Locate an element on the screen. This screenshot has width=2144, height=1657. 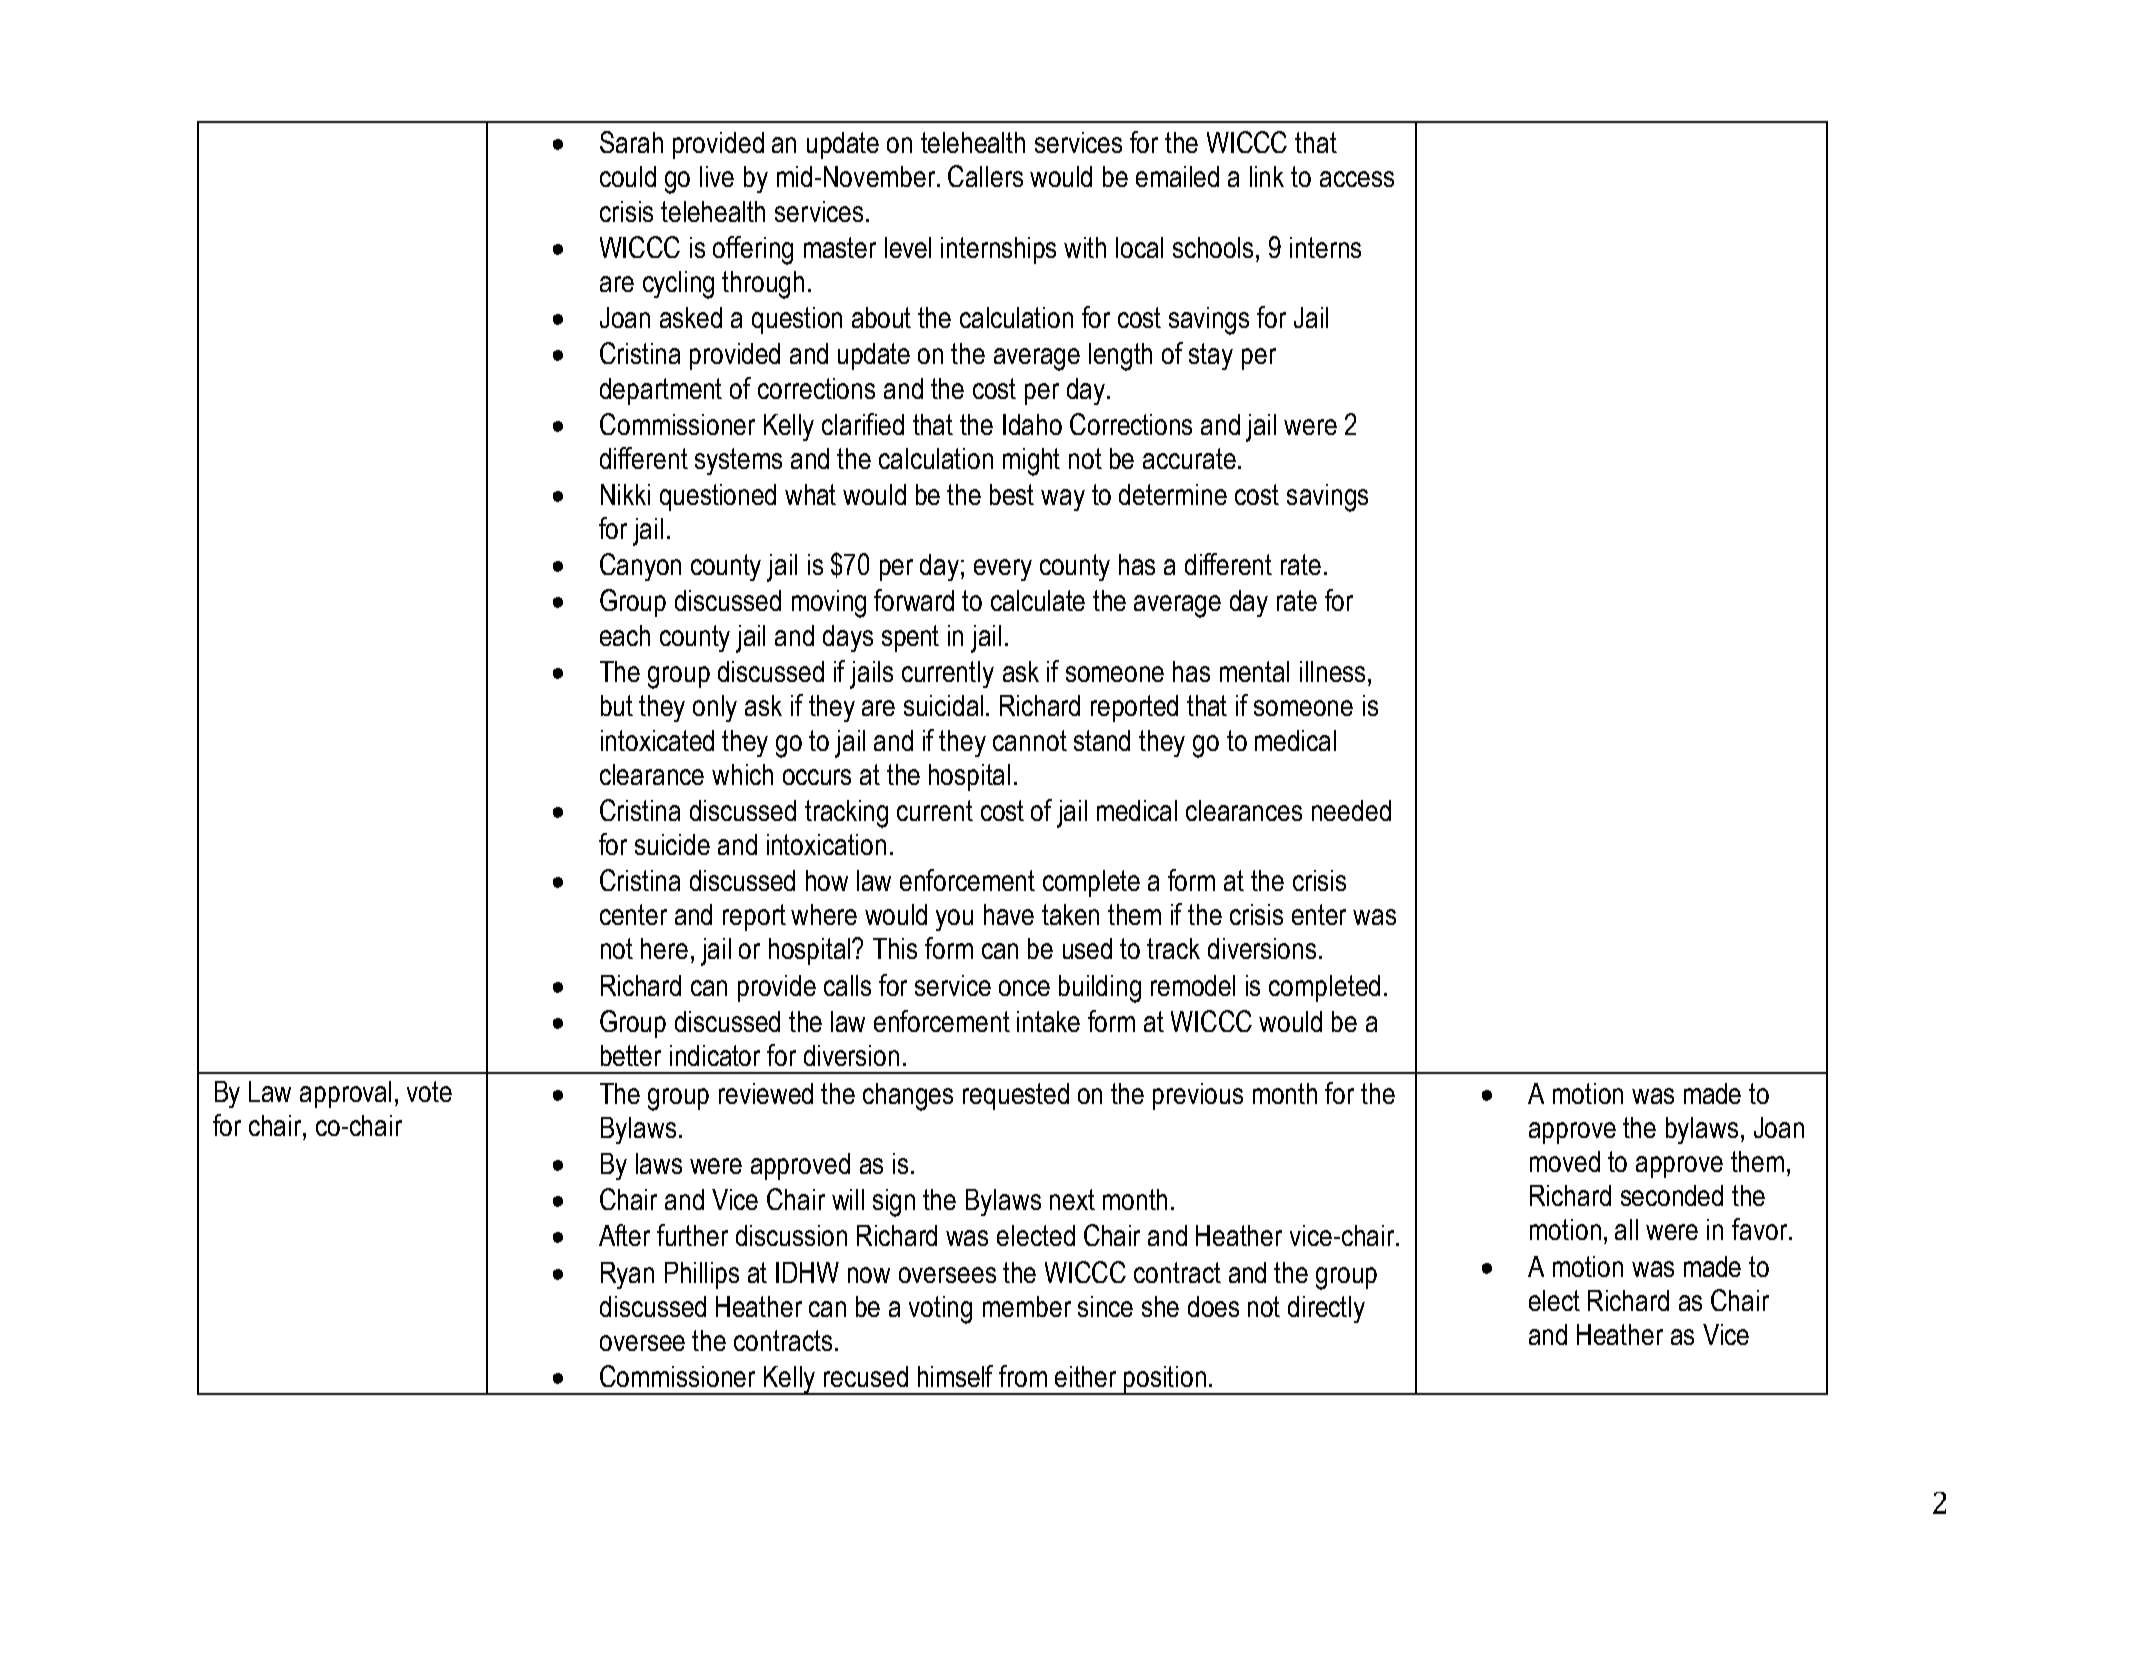
from is located at coordinates (1023, 1376).
